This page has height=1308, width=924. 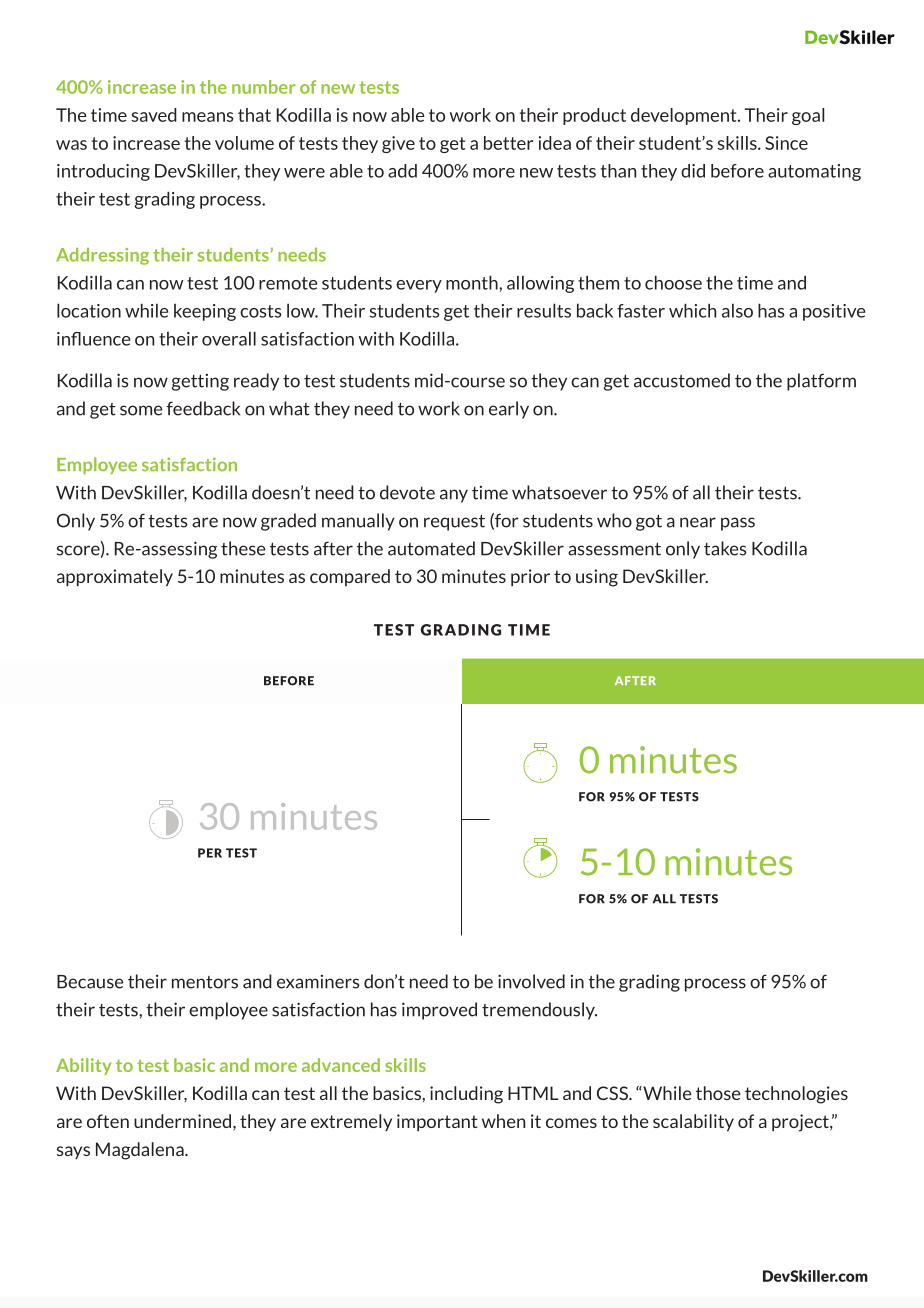 I want to click on Since, so click(x=786, y=143).
